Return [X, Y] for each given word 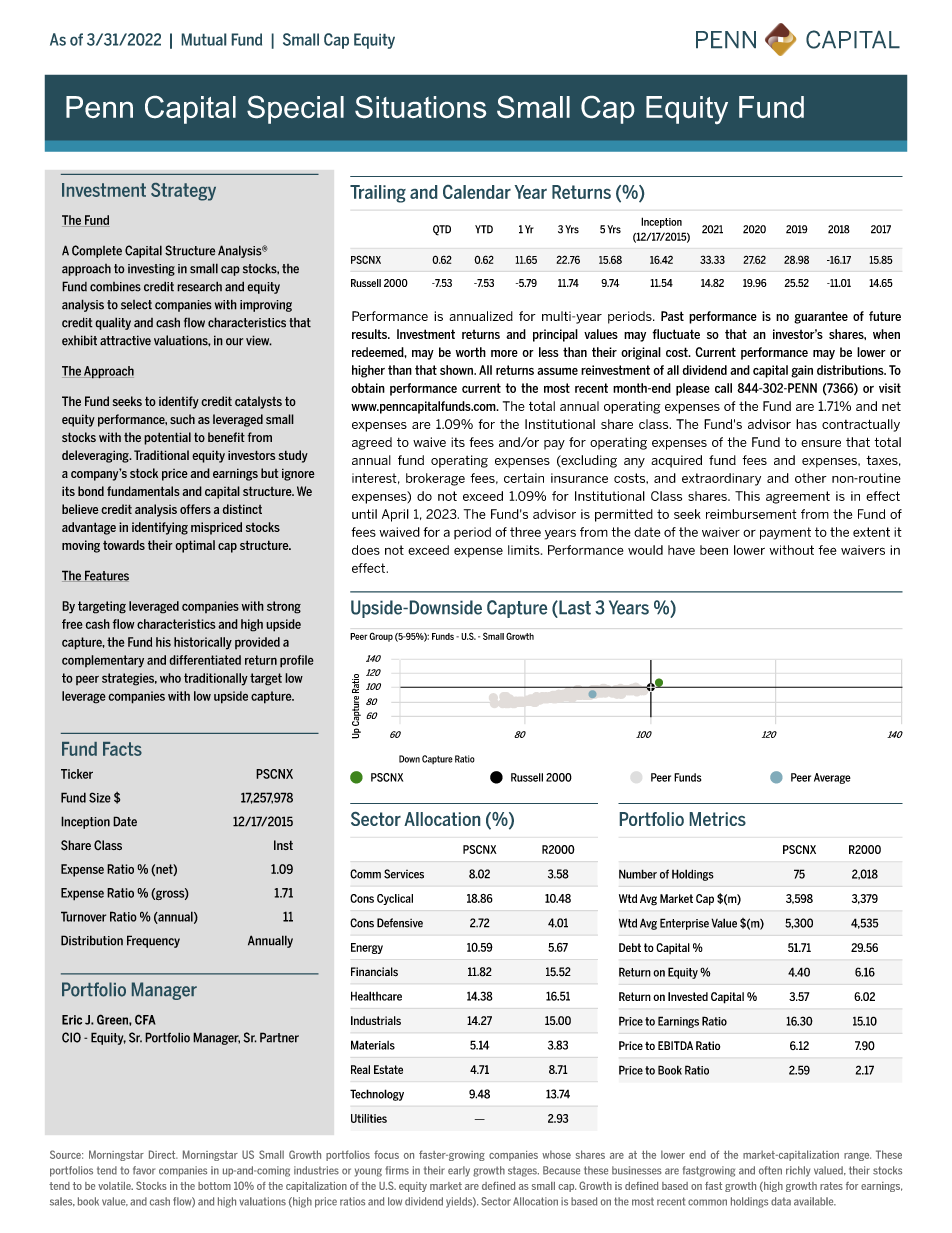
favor [144, 1170]
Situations [420, 107]
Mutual [204, 39]
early [459, 1171]
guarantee [821, 318]
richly [798, 1171]
